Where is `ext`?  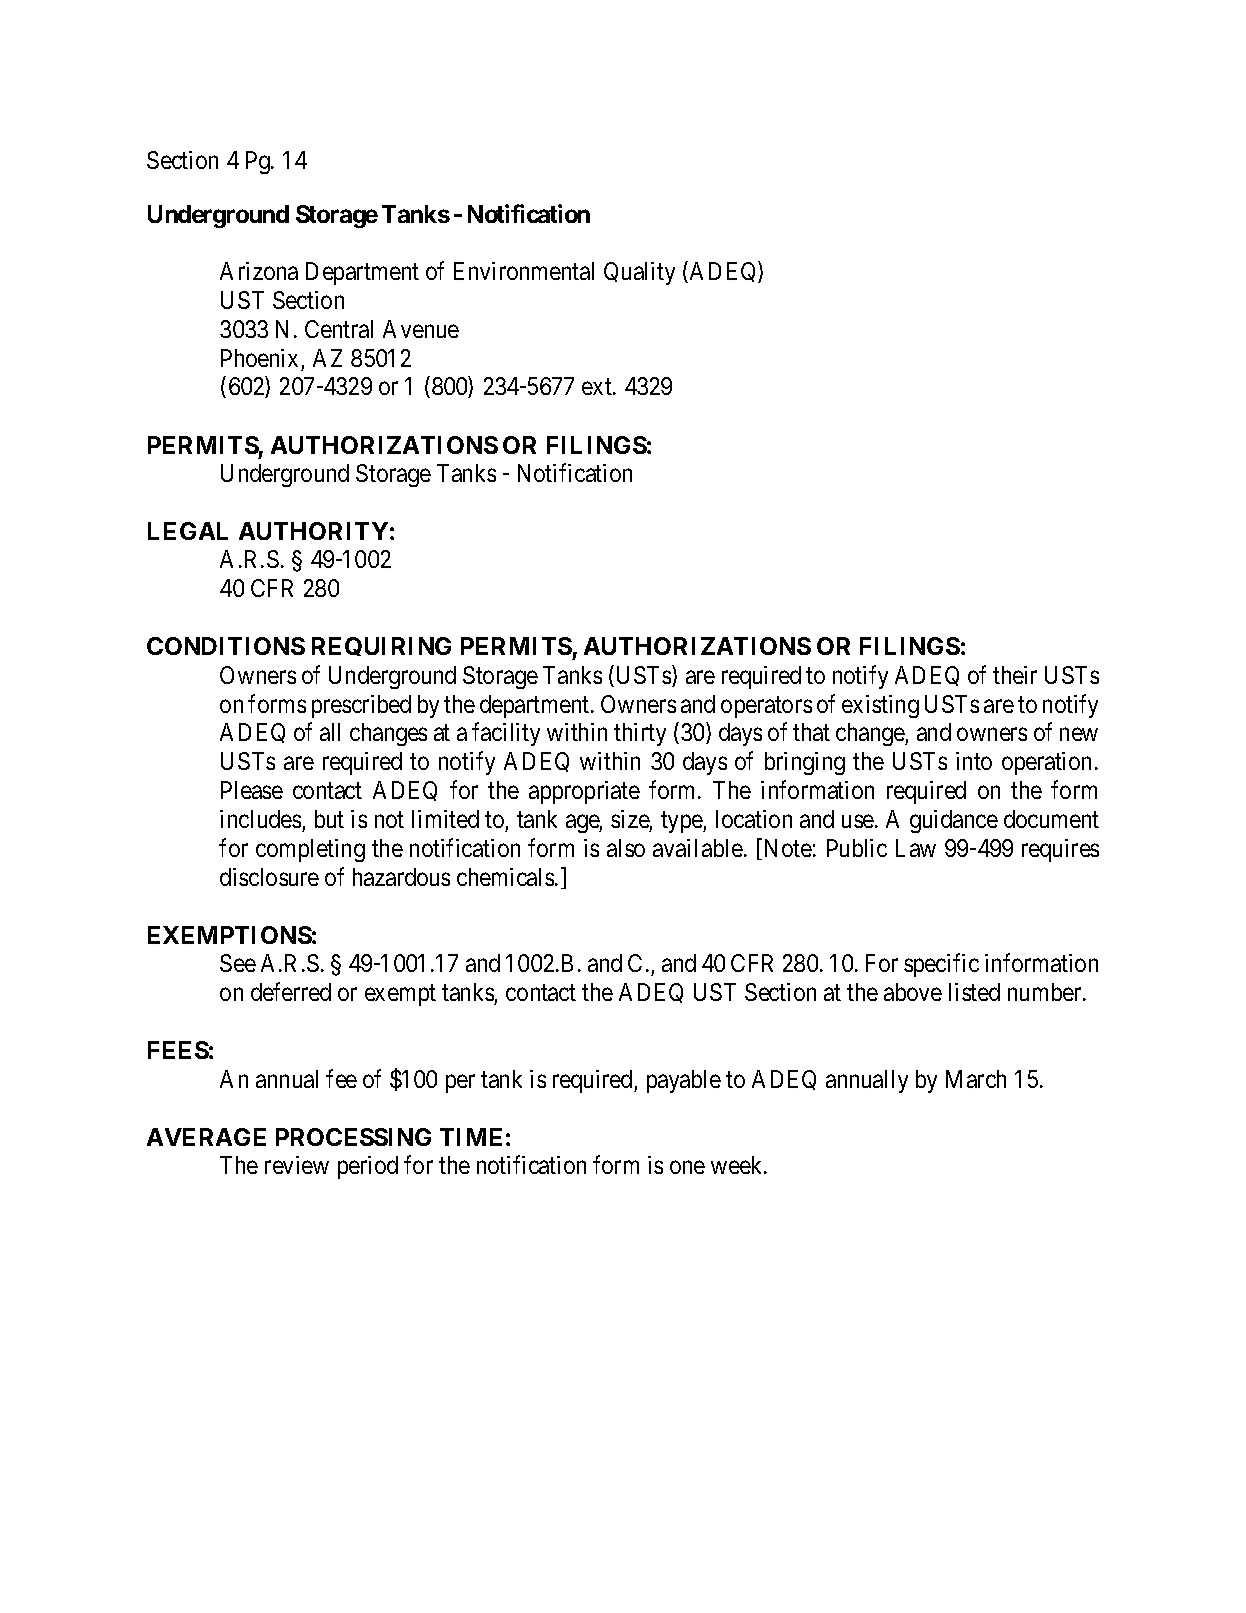
ext is located at coordinates (598, 387).
